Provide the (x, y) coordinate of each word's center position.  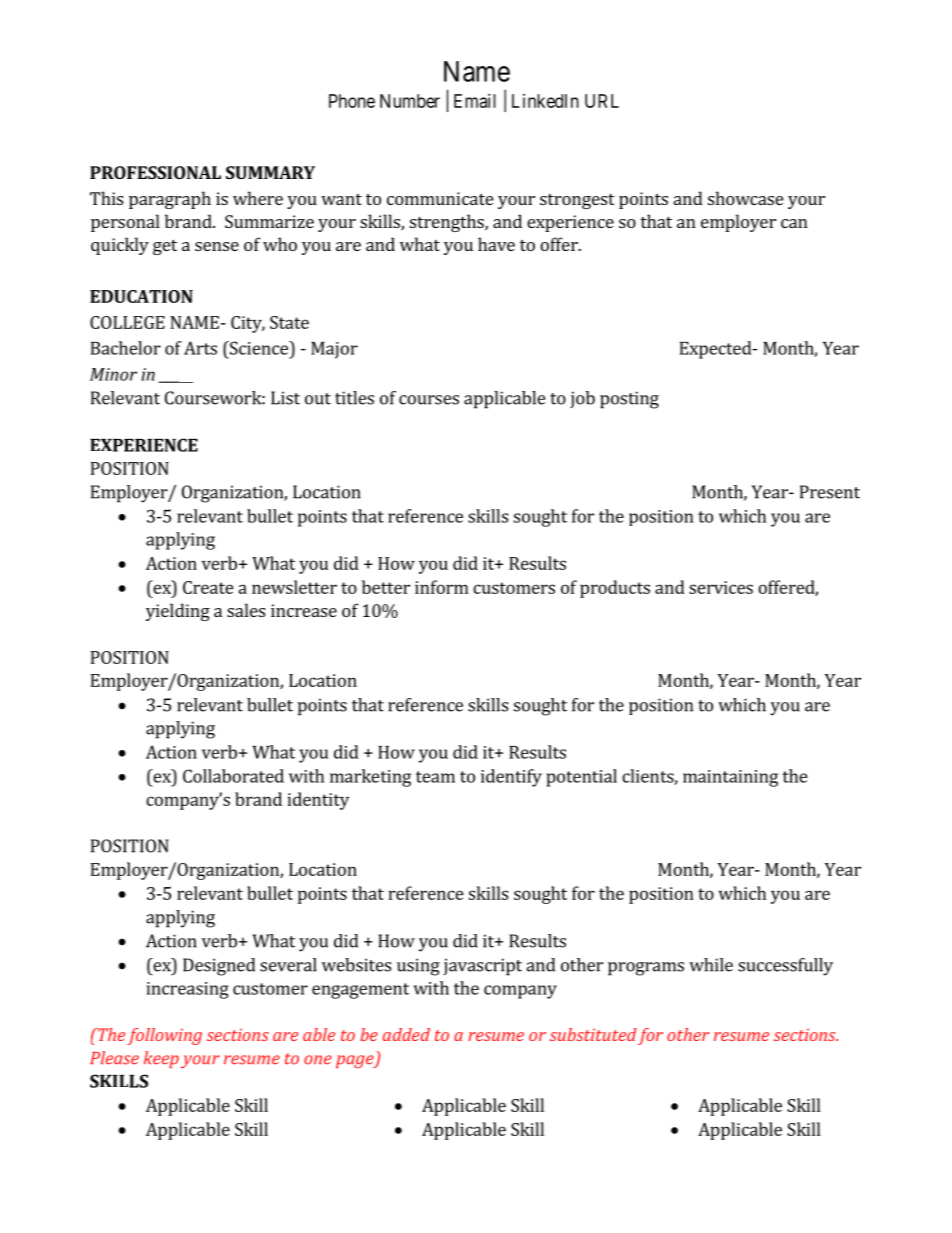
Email (475, 101)
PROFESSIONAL (155, 172)
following (164, 1036)
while (711, 965)
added (406, 1034)
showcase (745, 198)
